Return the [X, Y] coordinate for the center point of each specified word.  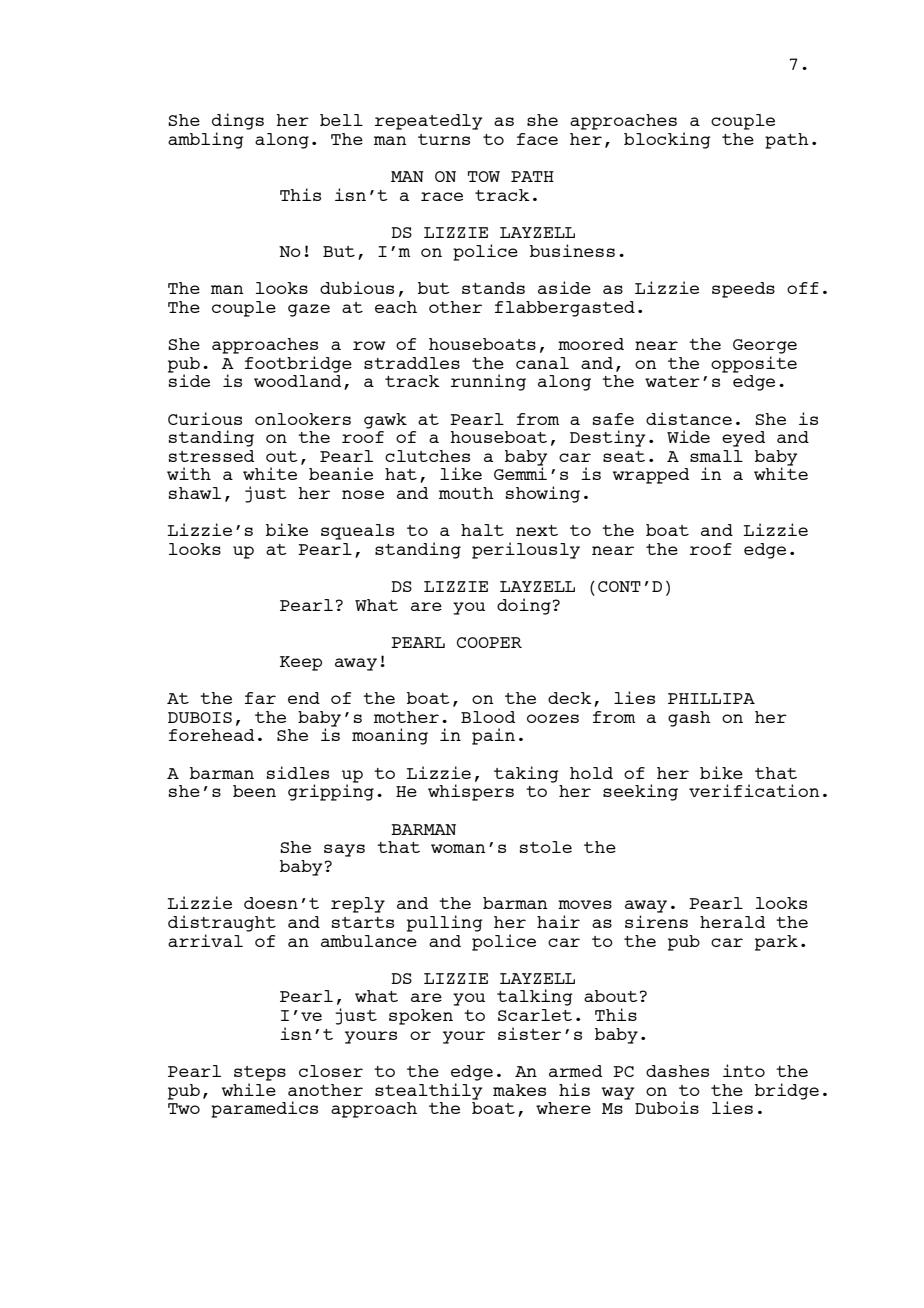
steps [260, 1073]
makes [519, 1090]
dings [238, 121]
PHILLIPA [711, 698]
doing [524, 606]
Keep [301, 663]
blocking [667, 140]
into [744, 1070]
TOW [484, 176]
